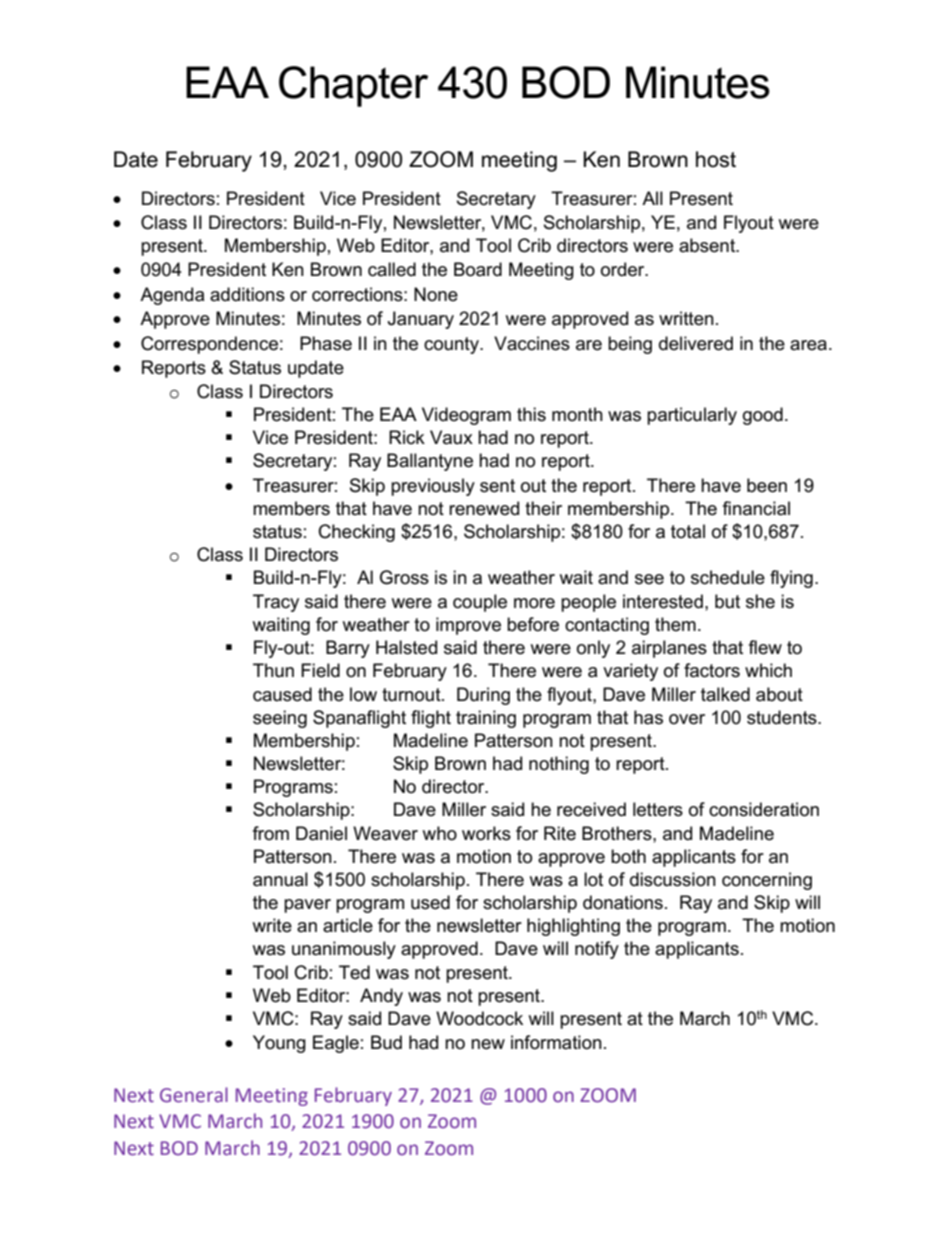 This screenshot has width=952, height=1233. What do you see at coordinates (484, 508) in the screenshot?
I see `renewed` at bounding box center [484, 508].
